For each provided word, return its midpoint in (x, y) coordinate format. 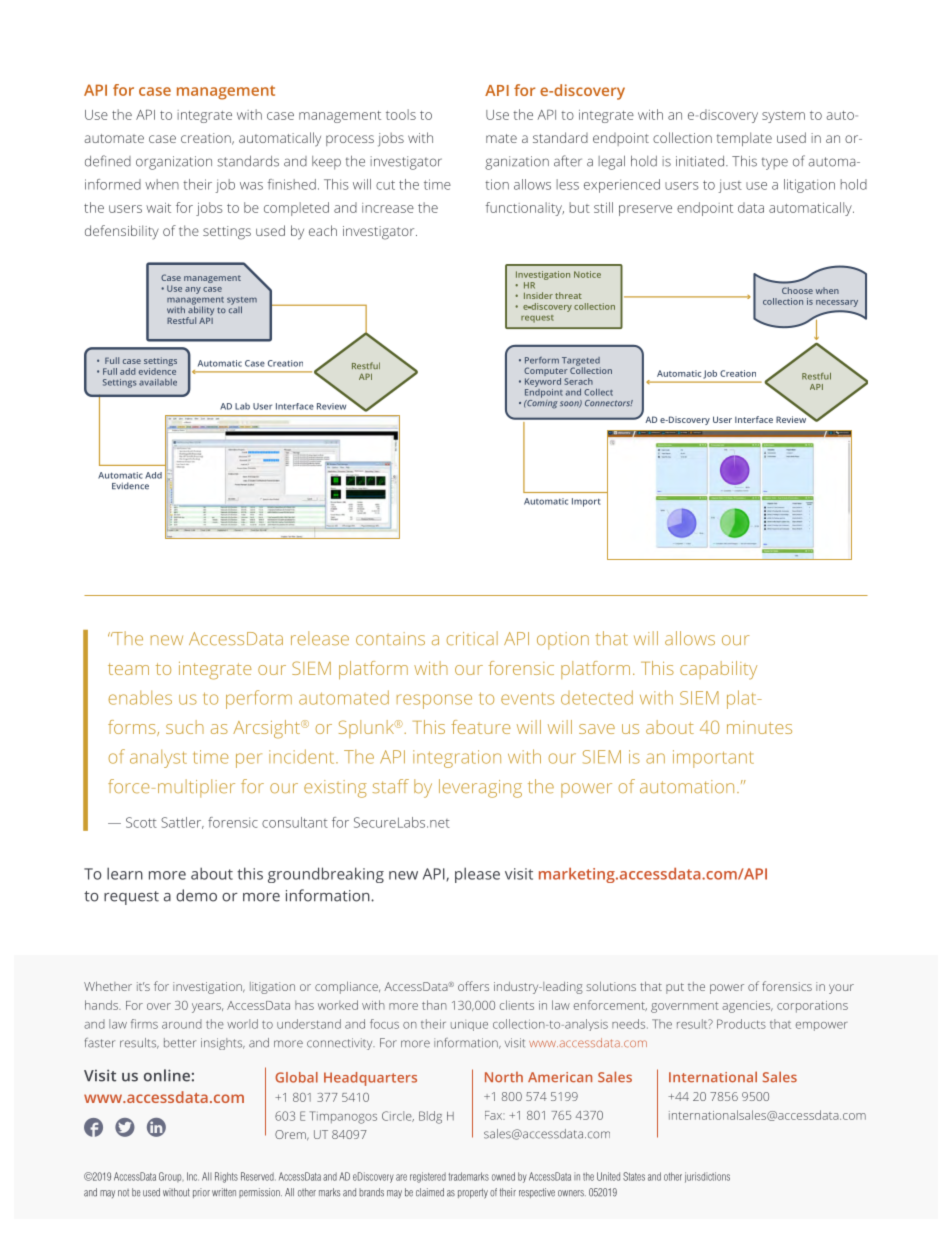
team (128, 669)
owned (503, 1176)
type (775, 164)
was (251, 186)
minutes (759, 727)
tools (401, 114)
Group (171, 1177)
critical (472, 638)
